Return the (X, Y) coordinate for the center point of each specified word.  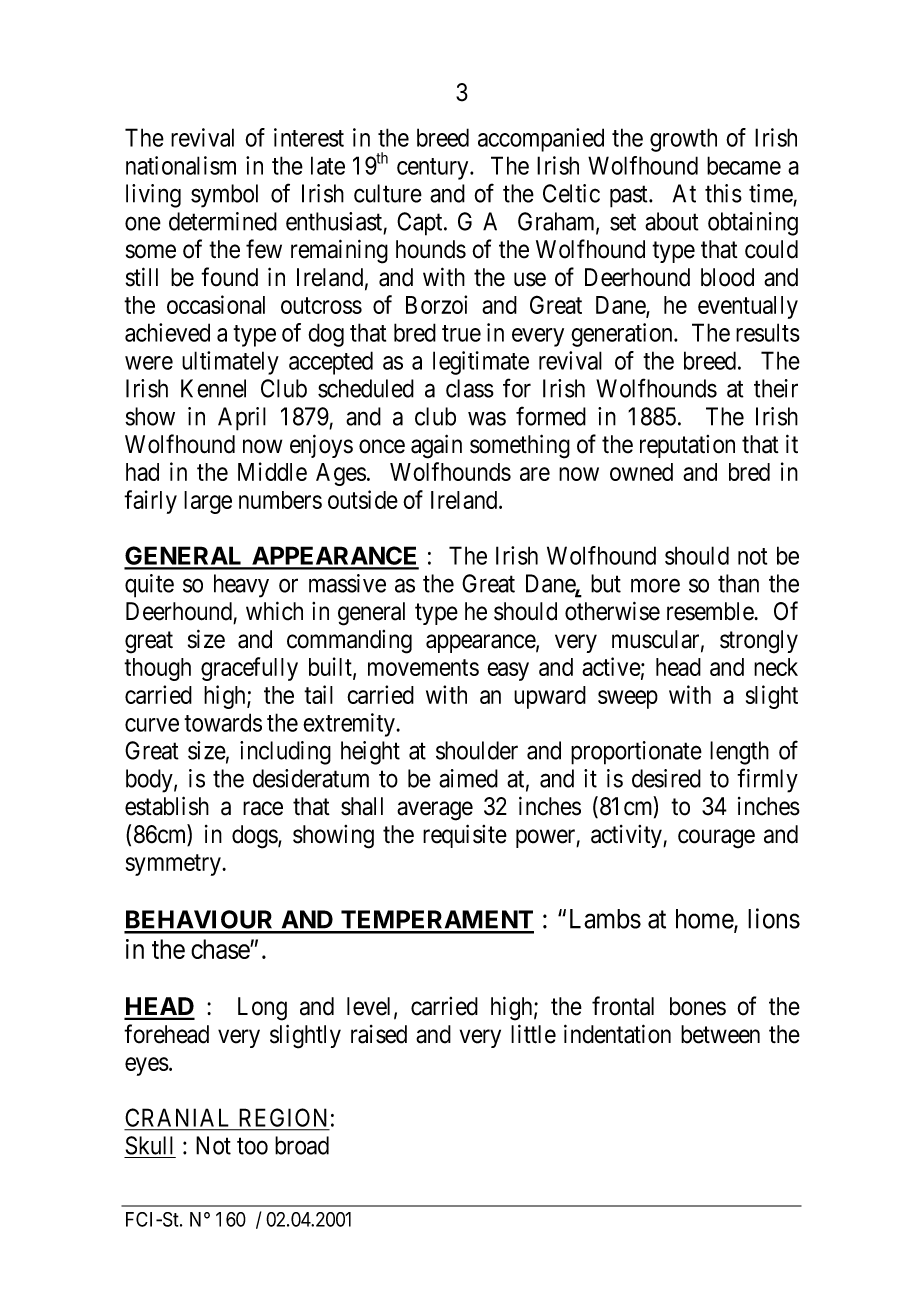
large (208, 502)
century (434, 169)
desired (666, 778)
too (252, 1146)
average (435, 811)
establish (167, 806)
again (436, 446)
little (533, 1034)
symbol (224, 196)
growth (683, 140)
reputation (687, 446)
